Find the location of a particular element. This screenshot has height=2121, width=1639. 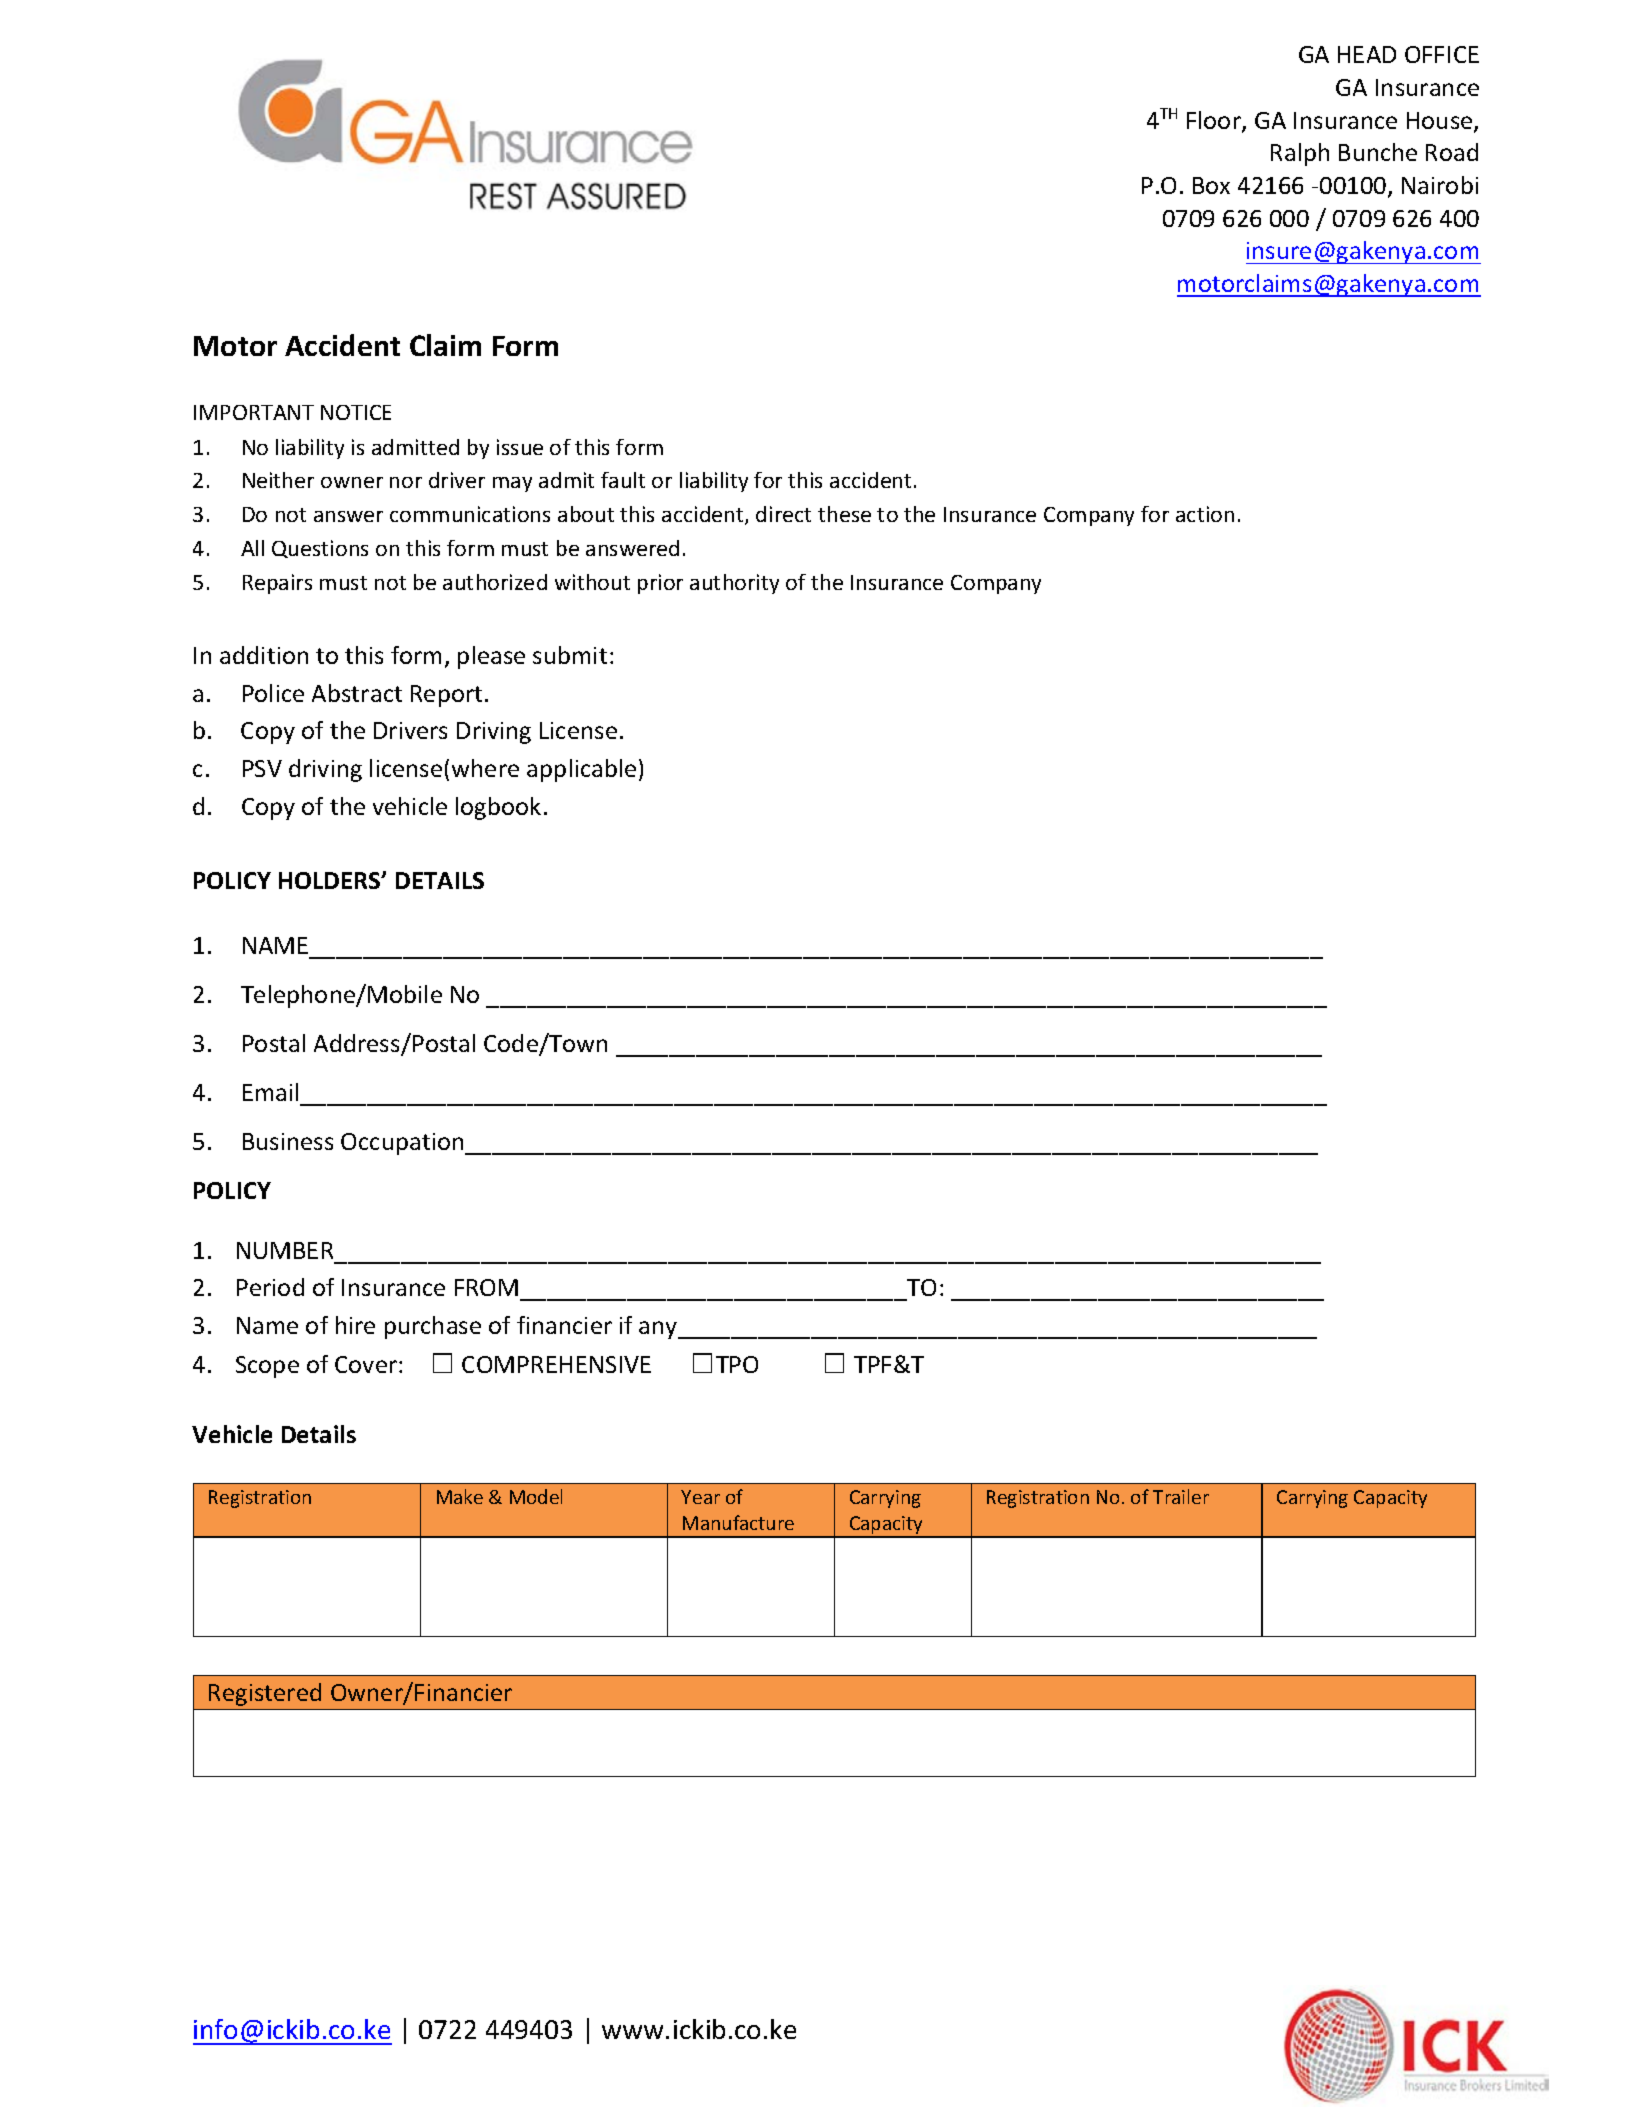

authority is located at coordinates (734, 584).
